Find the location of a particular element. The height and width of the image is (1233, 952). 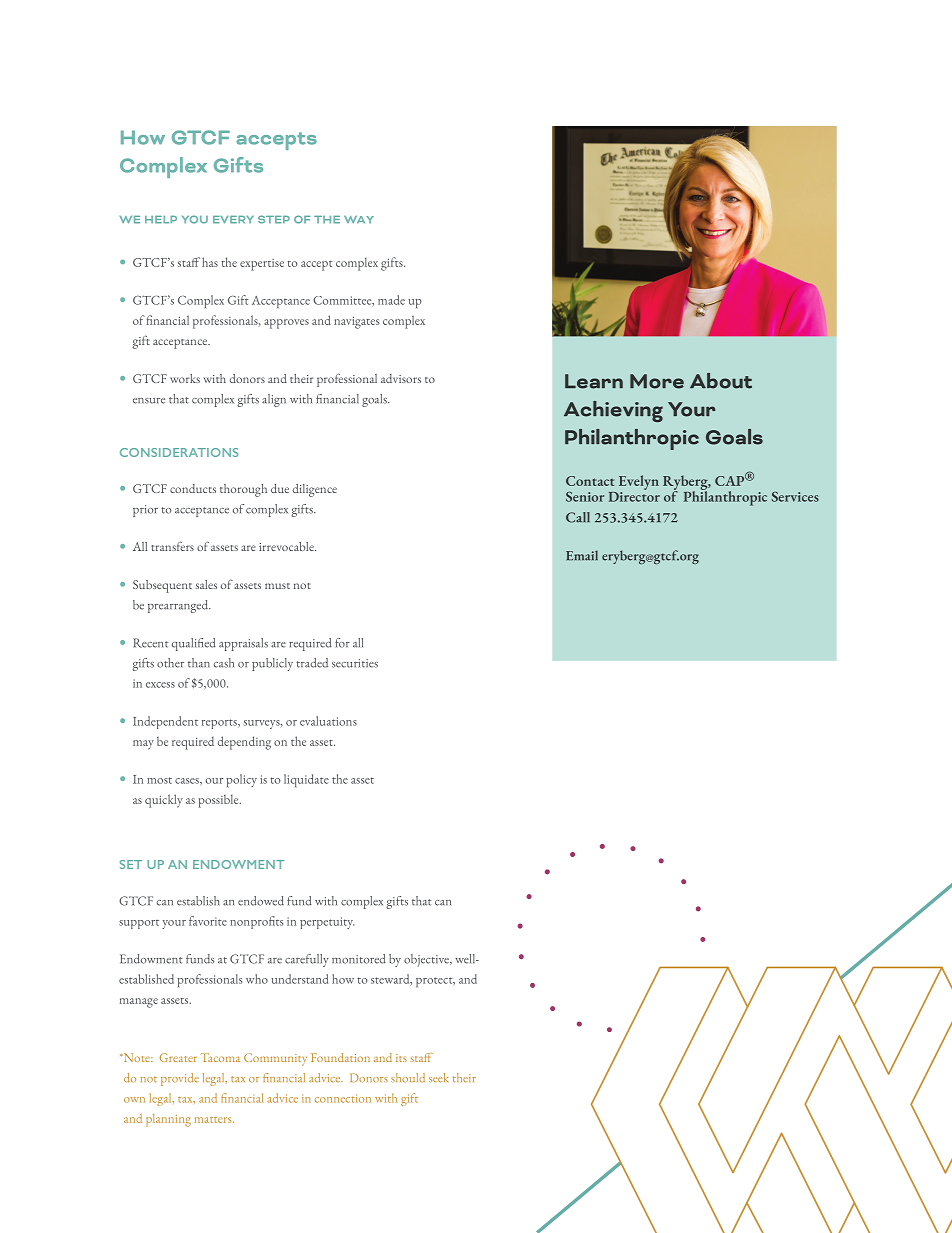

provide is located at coordinates (180, 1079).
